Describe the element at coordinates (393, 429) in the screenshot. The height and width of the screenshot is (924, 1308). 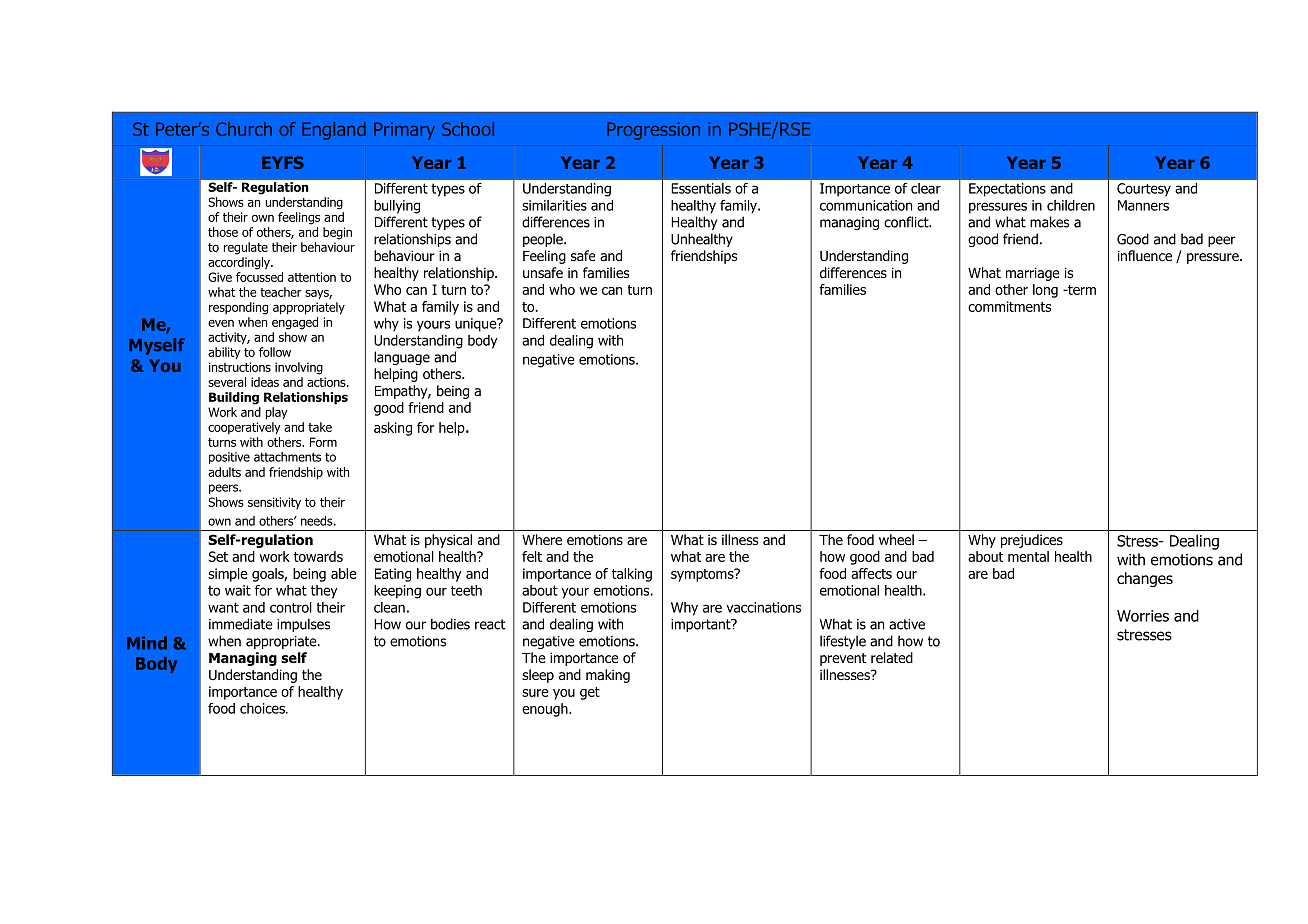
I see `asking` at that location.
